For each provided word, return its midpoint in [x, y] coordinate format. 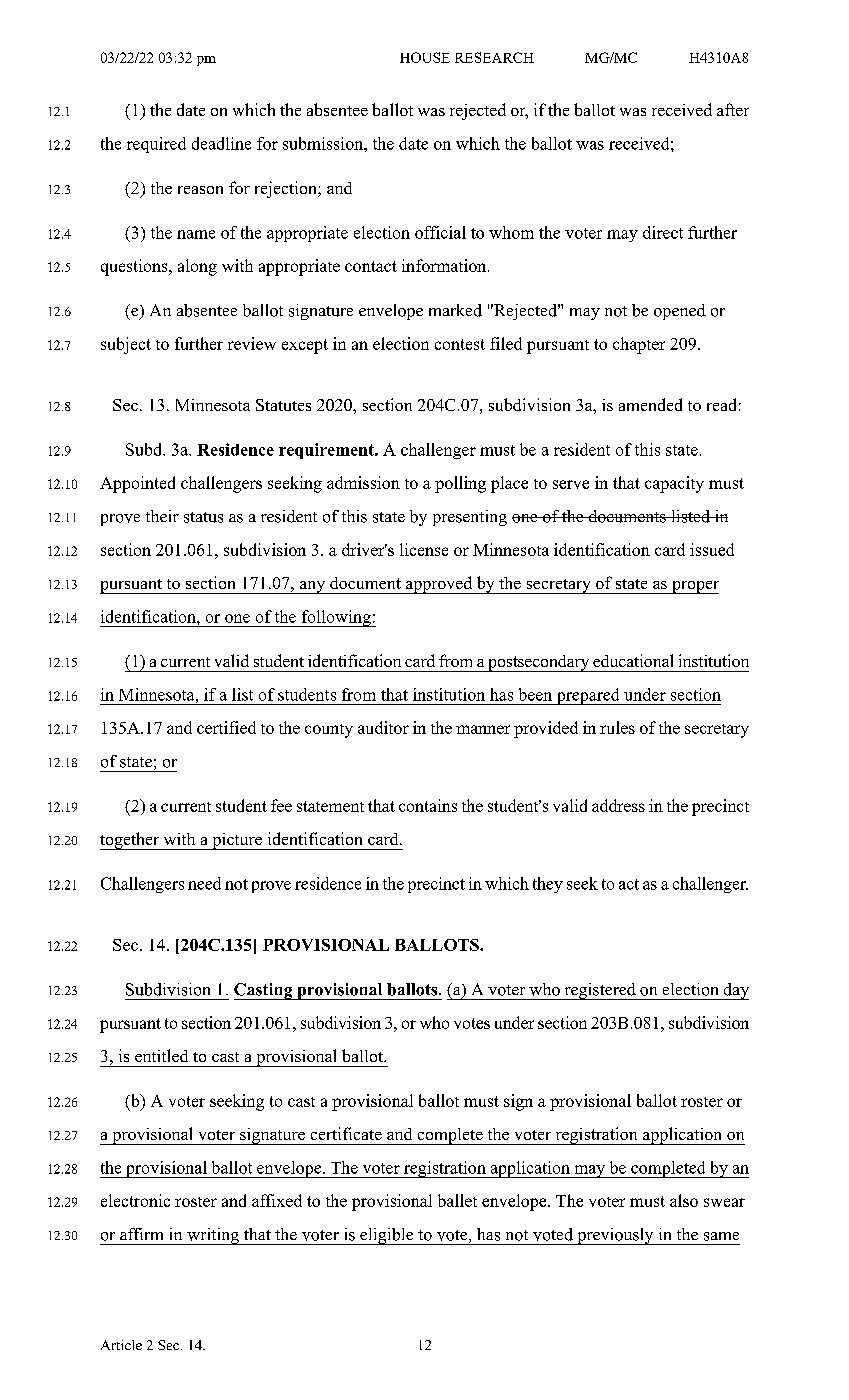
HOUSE [425, 57]
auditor [383, 727]
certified [226, 727]
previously [615, 1236]
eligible [387, 1236]
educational [633, 660]
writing [213, 1236]
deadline [221, 143]
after [733, 109]
